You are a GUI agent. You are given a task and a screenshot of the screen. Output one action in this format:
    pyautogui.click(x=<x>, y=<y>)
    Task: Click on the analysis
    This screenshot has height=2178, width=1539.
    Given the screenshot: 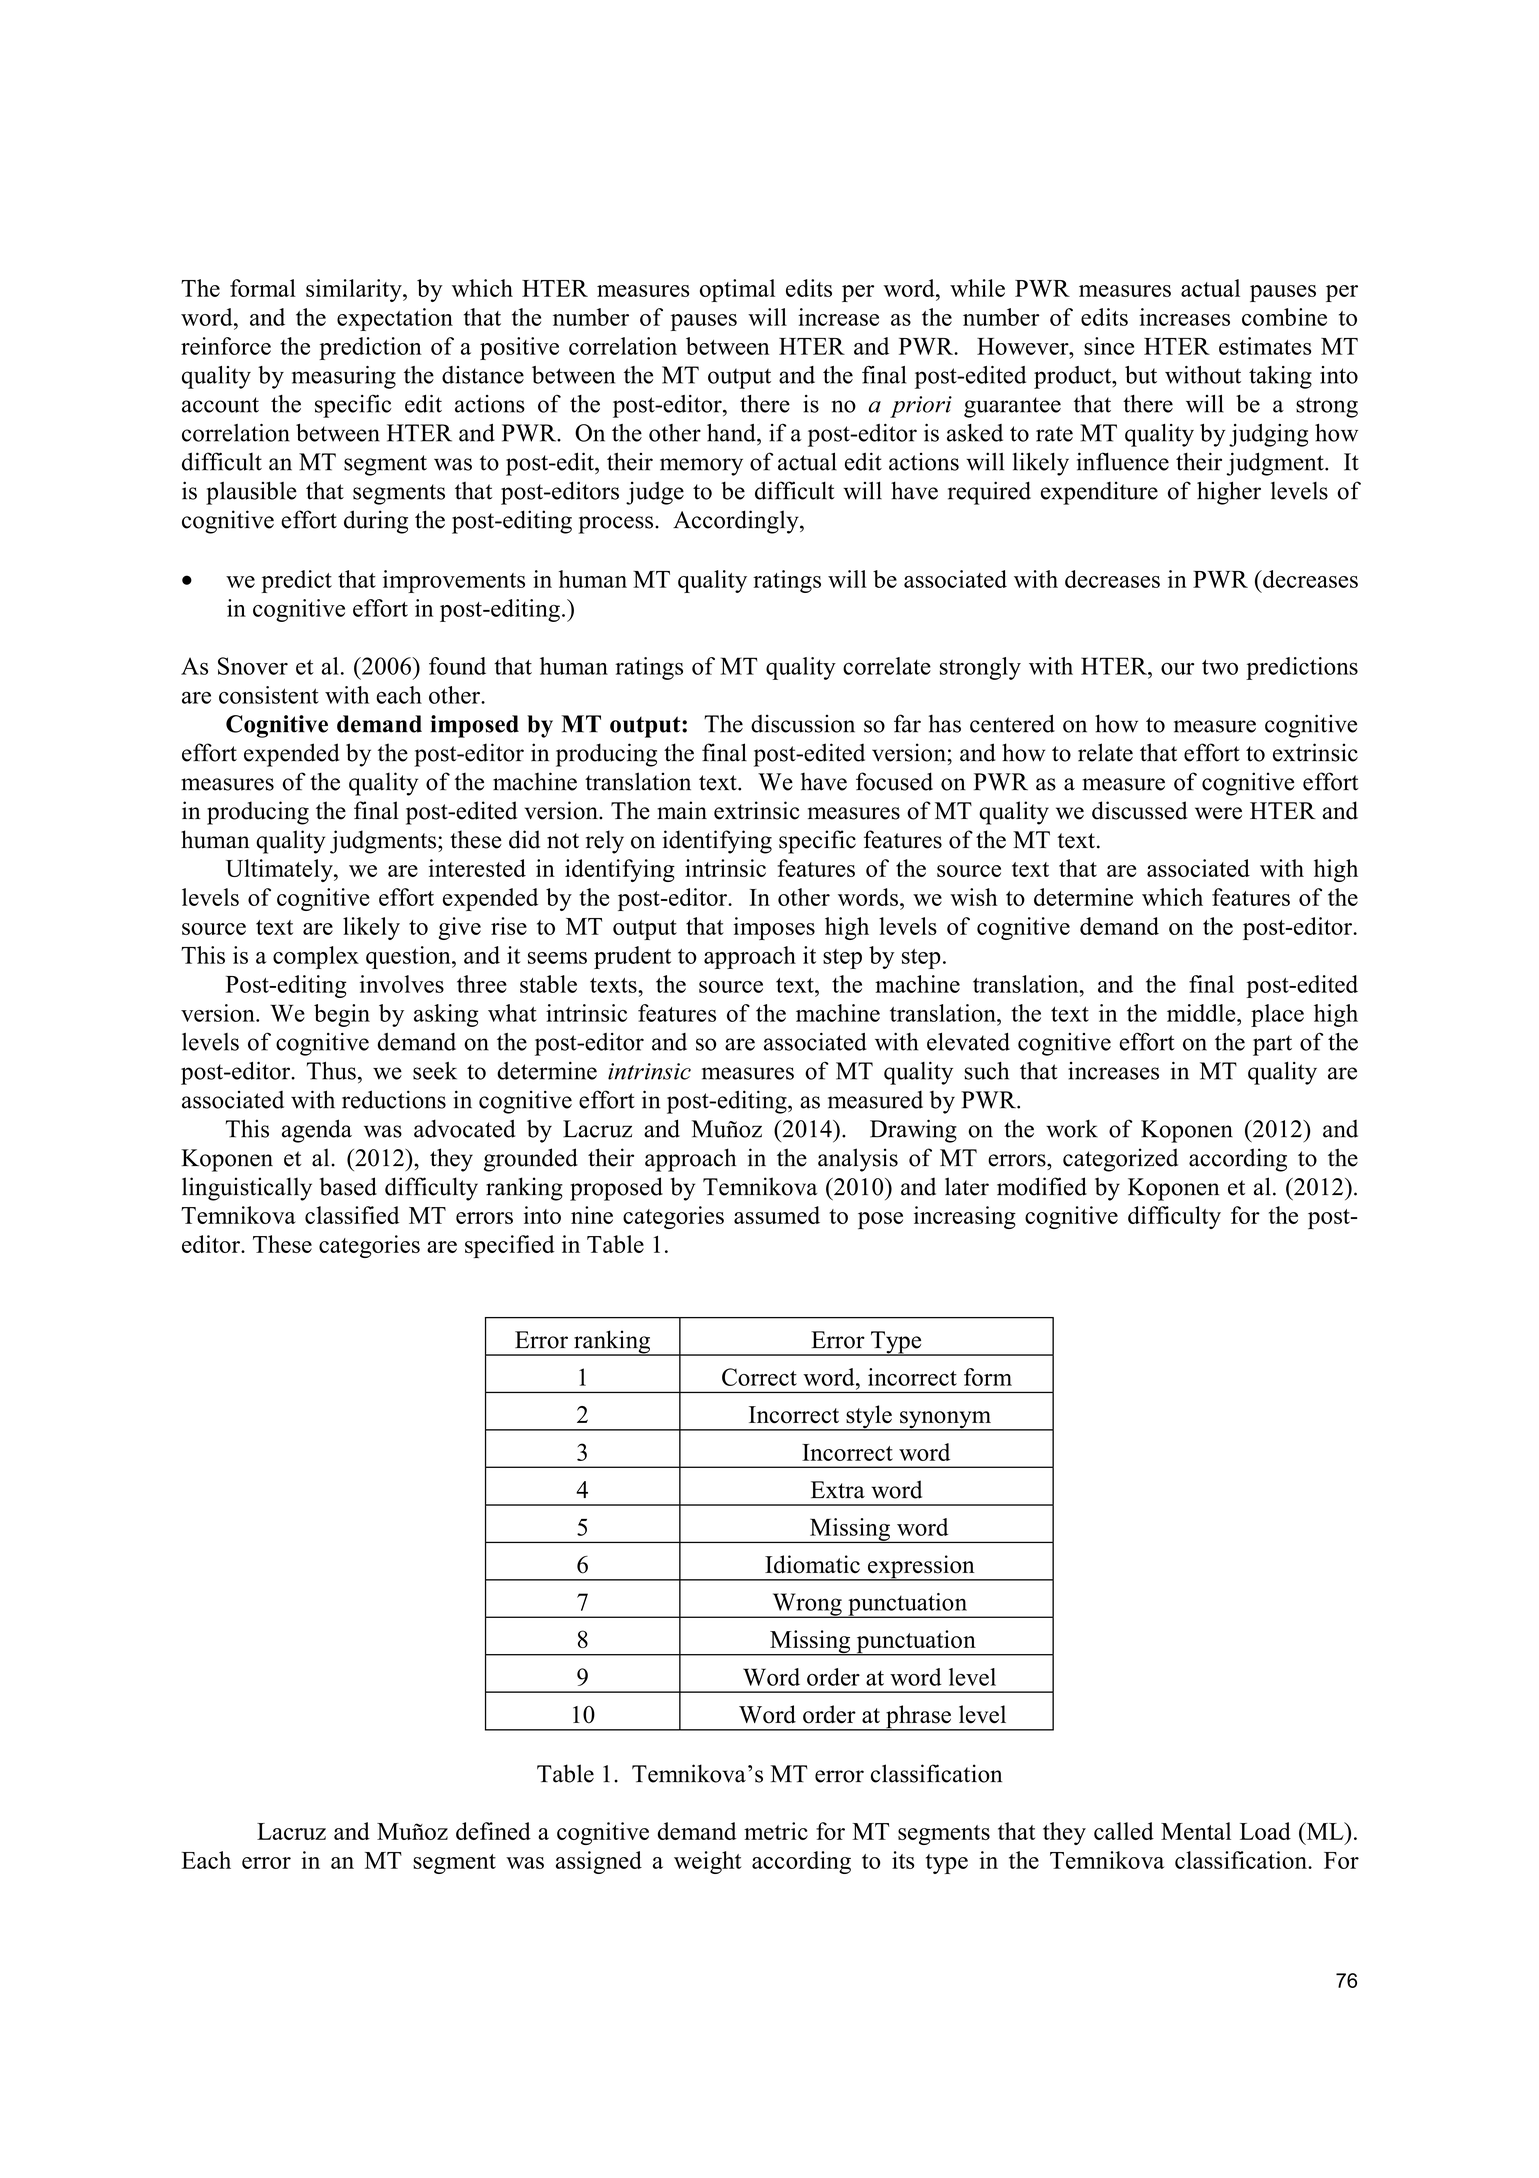 What is the action you would take?
    pyautogui.click(x=858, y=1160)
